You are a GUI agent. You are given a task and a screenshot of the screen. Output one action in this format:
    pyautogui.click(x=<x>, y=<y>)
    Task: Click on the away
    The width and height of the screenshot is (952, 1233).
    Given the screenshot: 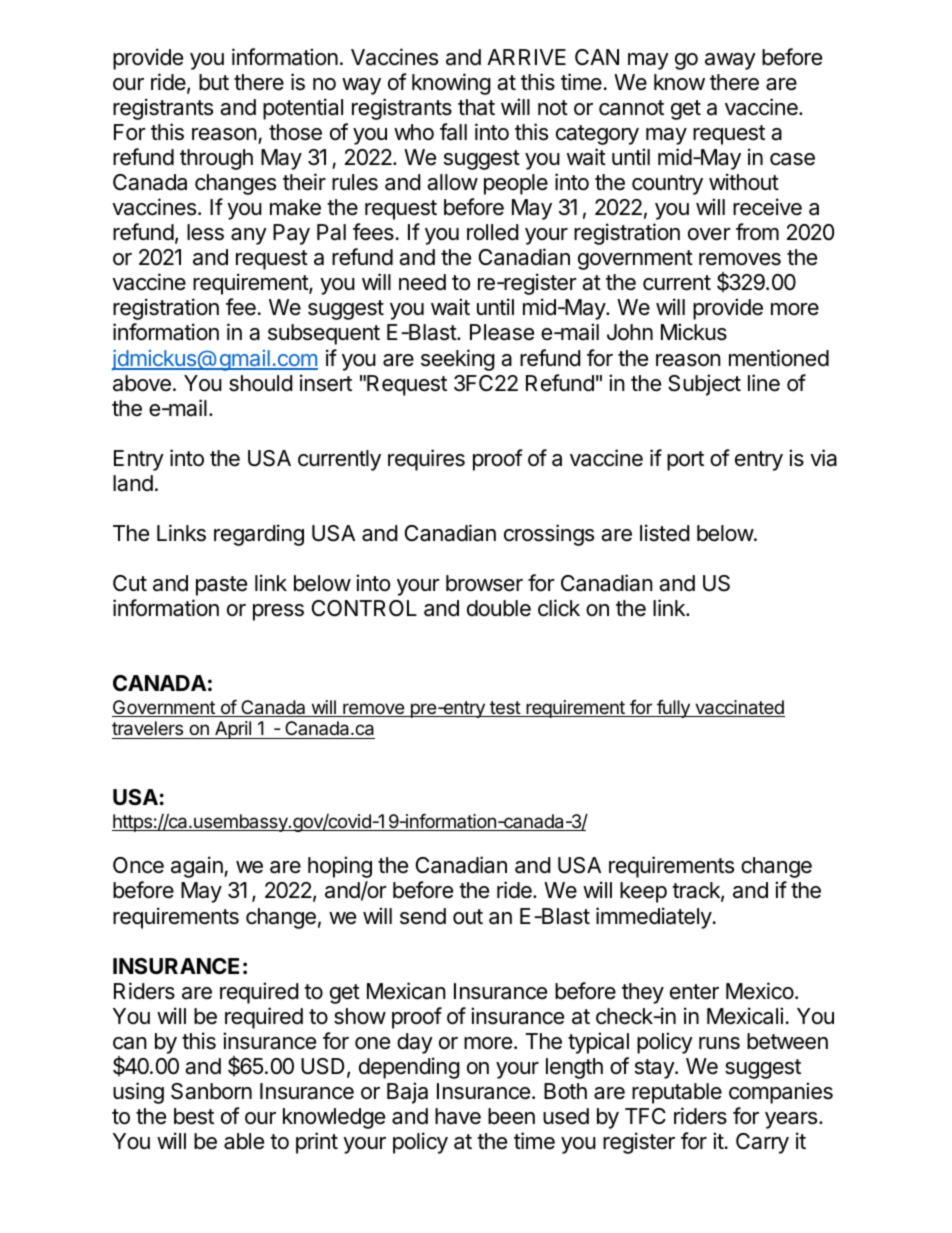 What is the action you would take?
    pyautogui.click(x=730, y=61)
